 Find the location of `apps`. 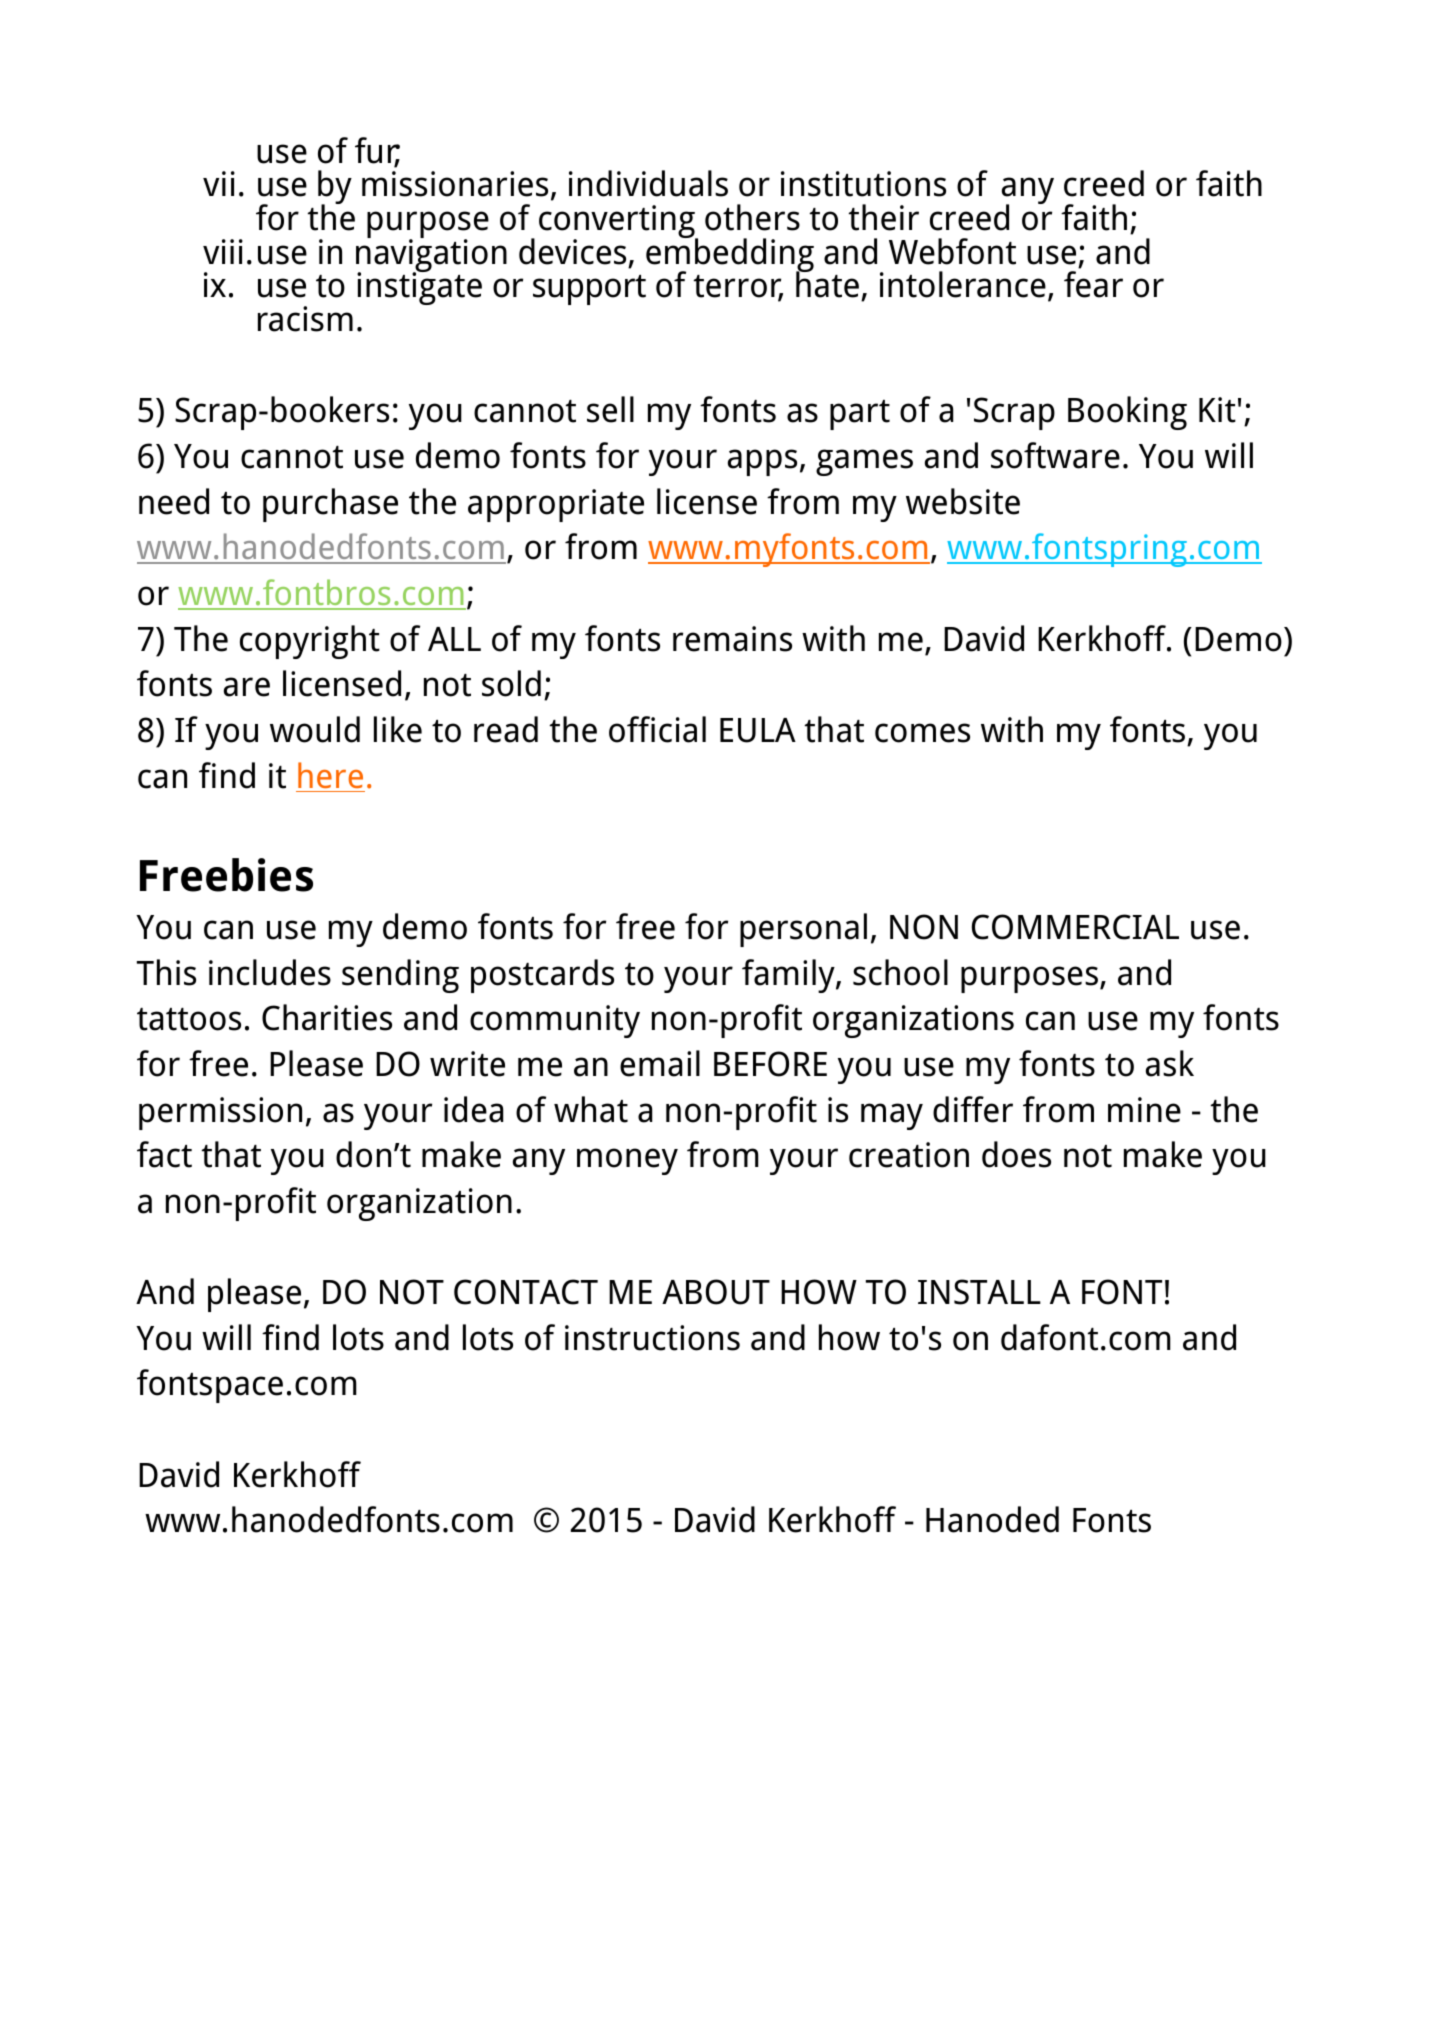

apps is located at coordinates (762, 462).
